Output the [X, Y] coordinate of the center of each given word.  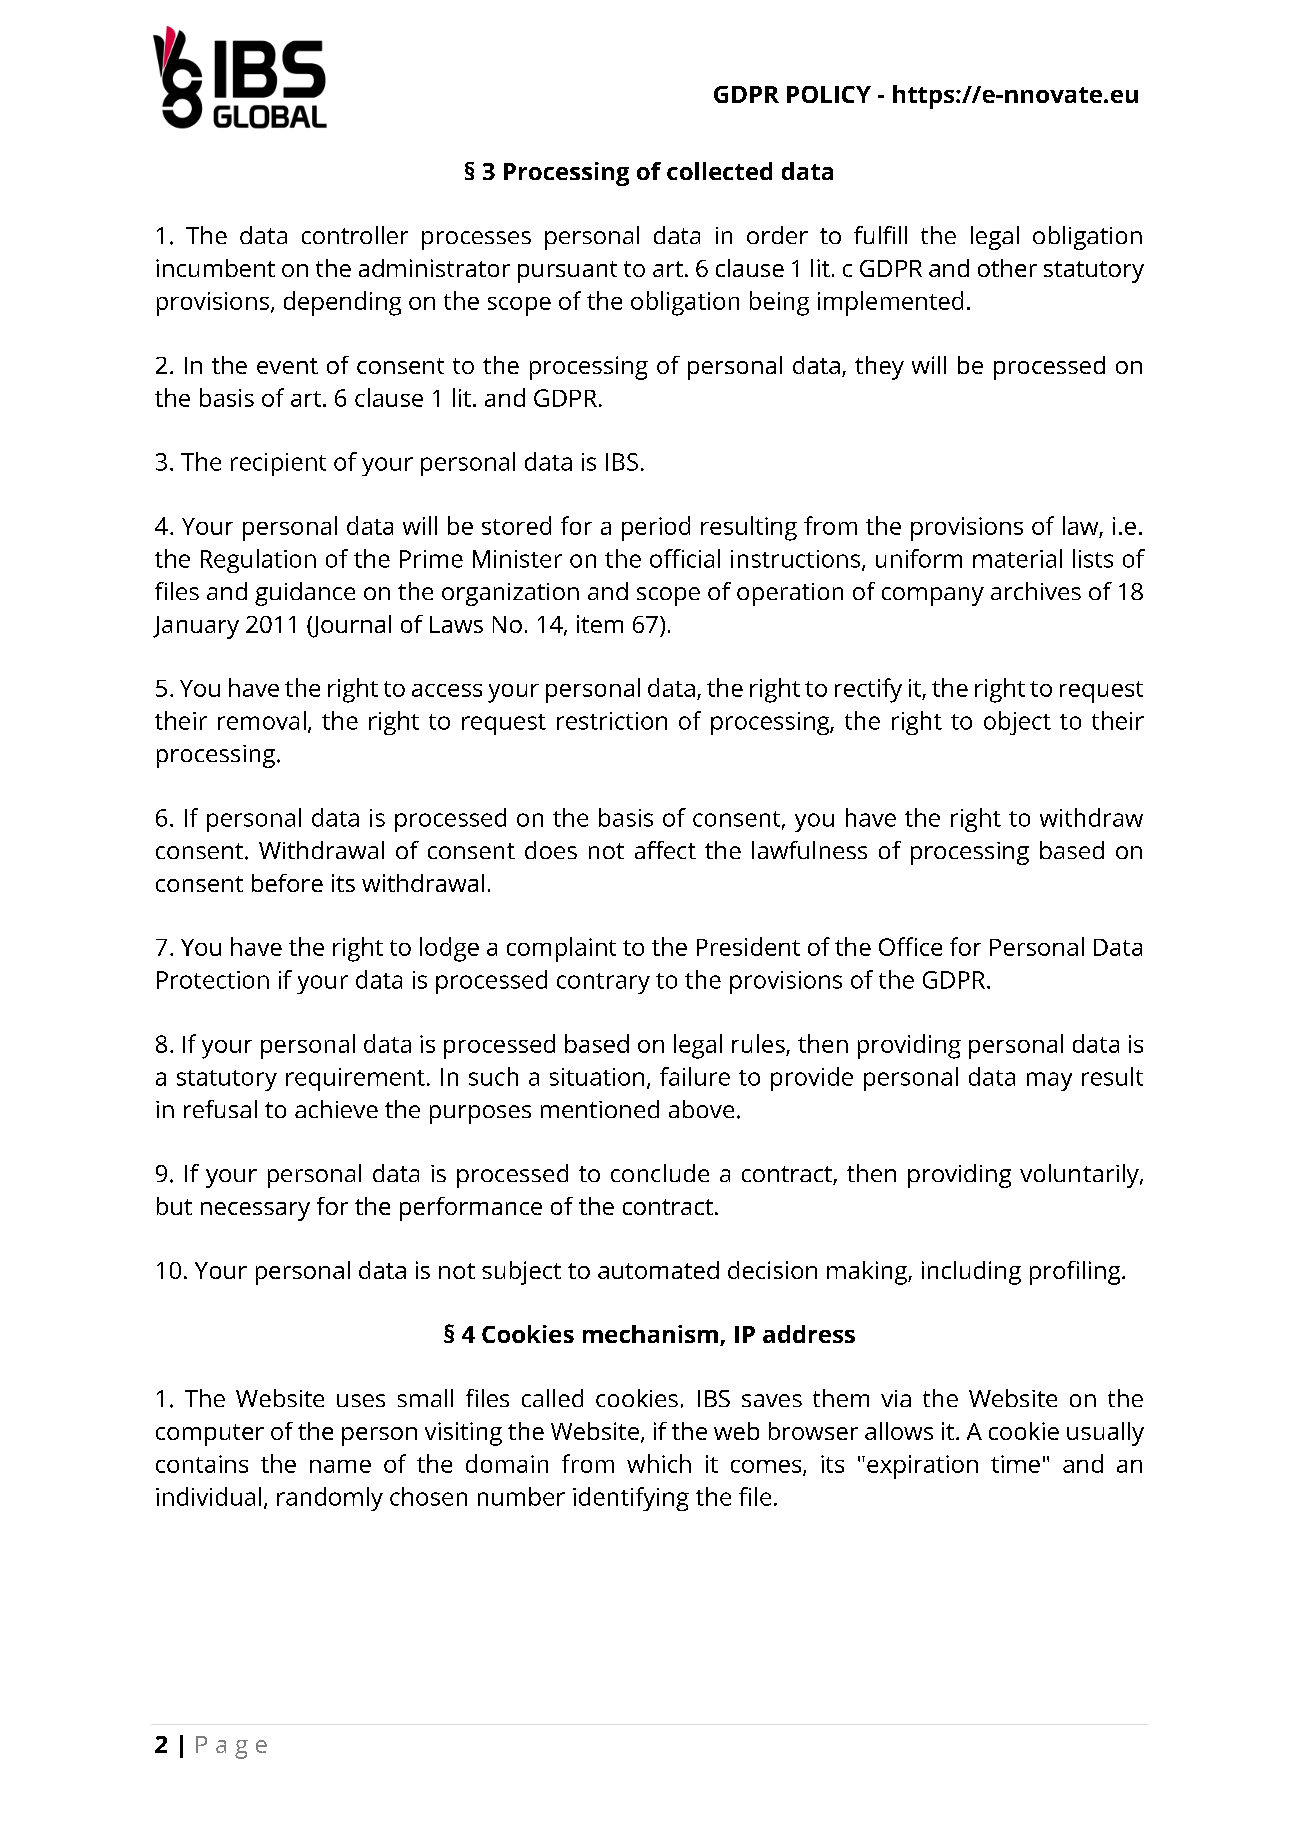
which [659, 1463]
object [1017, 723]
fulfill [880, 235]
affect [665, 850]
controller [355, 235]
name [340, 1466]
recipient [278, 464]
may [1049, 1081]
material [1017, 558]
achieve [336, 1109]
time [1015, 1464]
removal [262, 720]
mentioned [600, 1109]
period [656, 528]
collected [719, 171]
